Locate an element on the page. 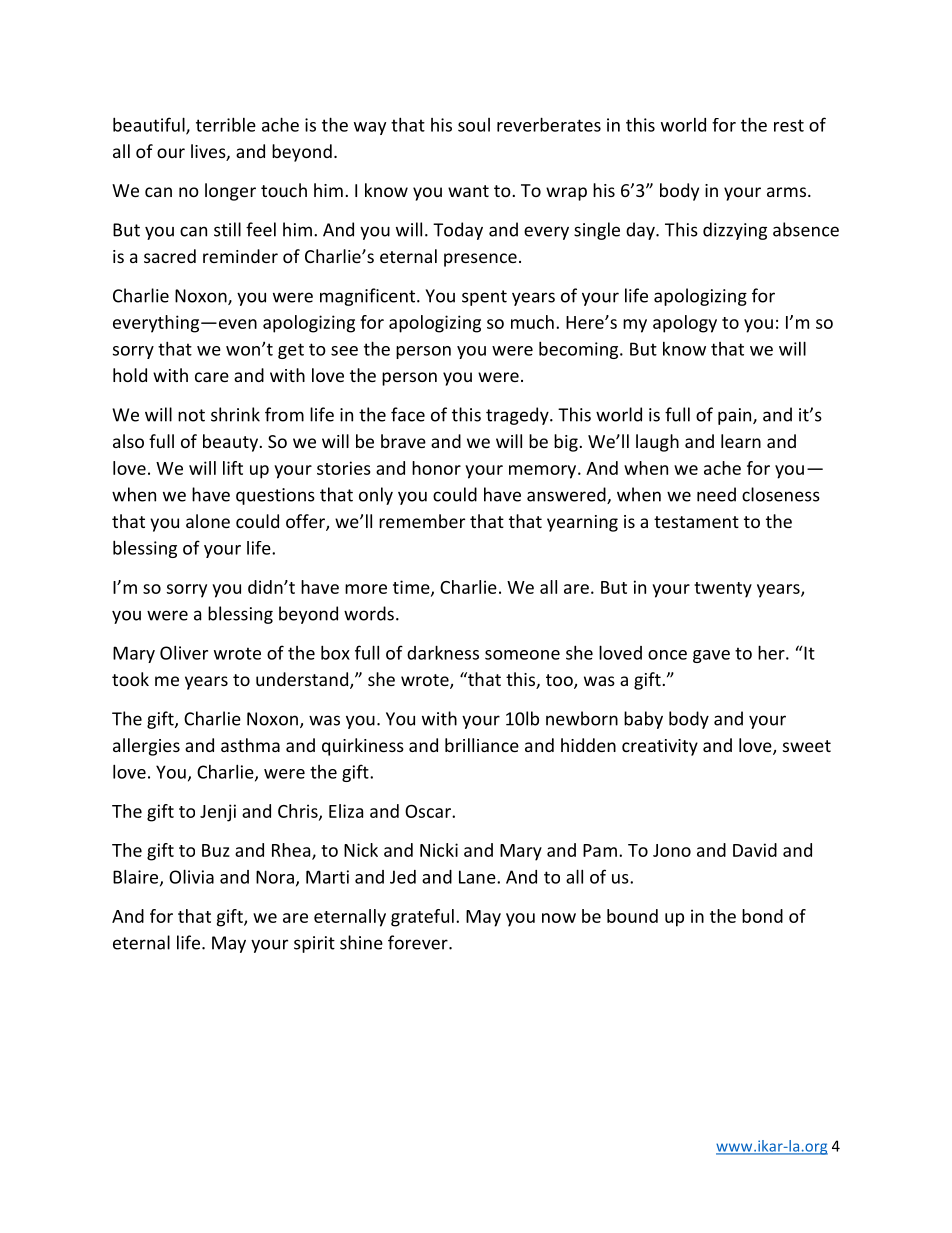 The image size is (952, 1233). terrible is located at coordinates (226, 124).
